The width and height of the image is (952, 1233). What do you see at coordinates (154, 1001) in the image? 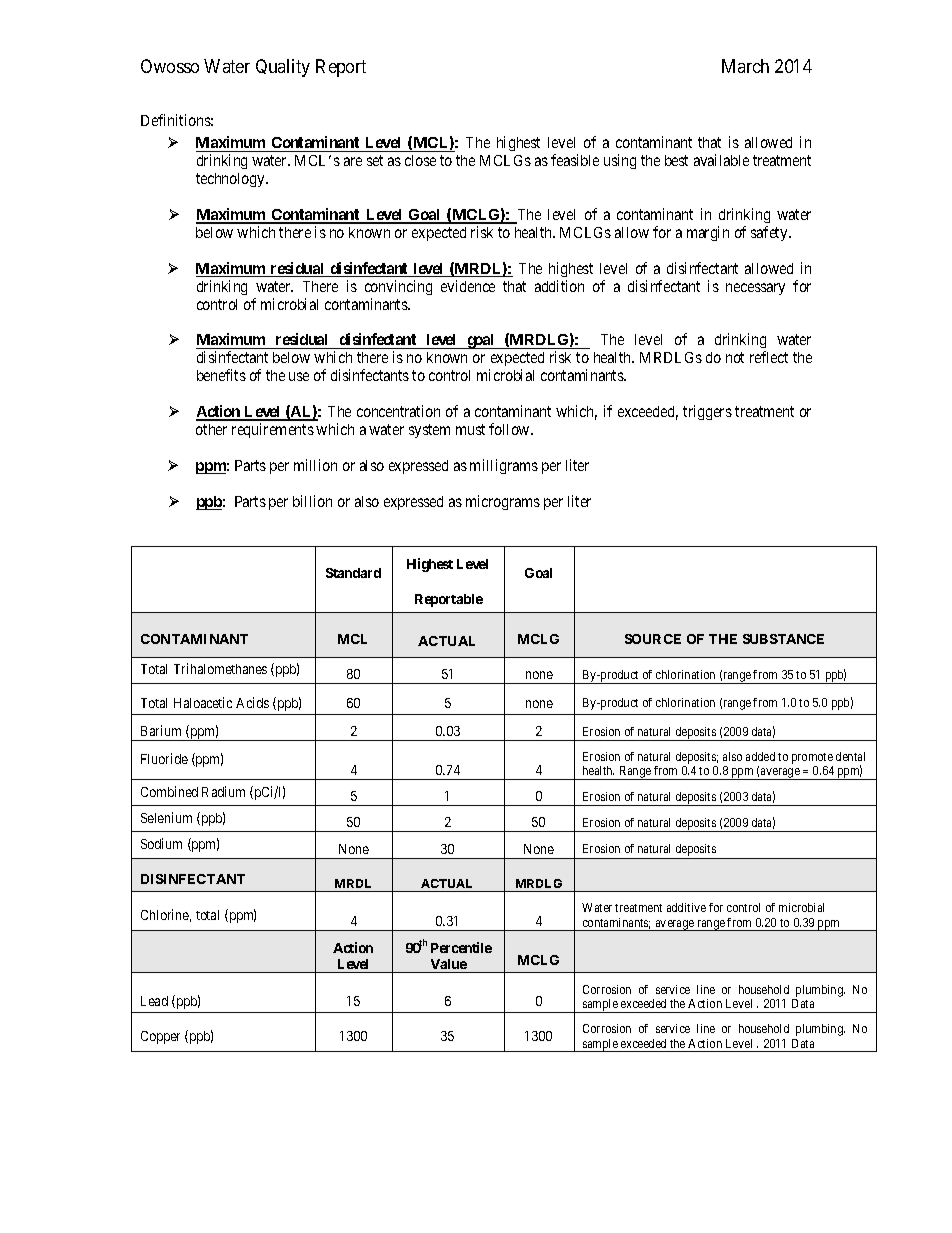
I see `Lead` at bounding box center [154, 1001].
